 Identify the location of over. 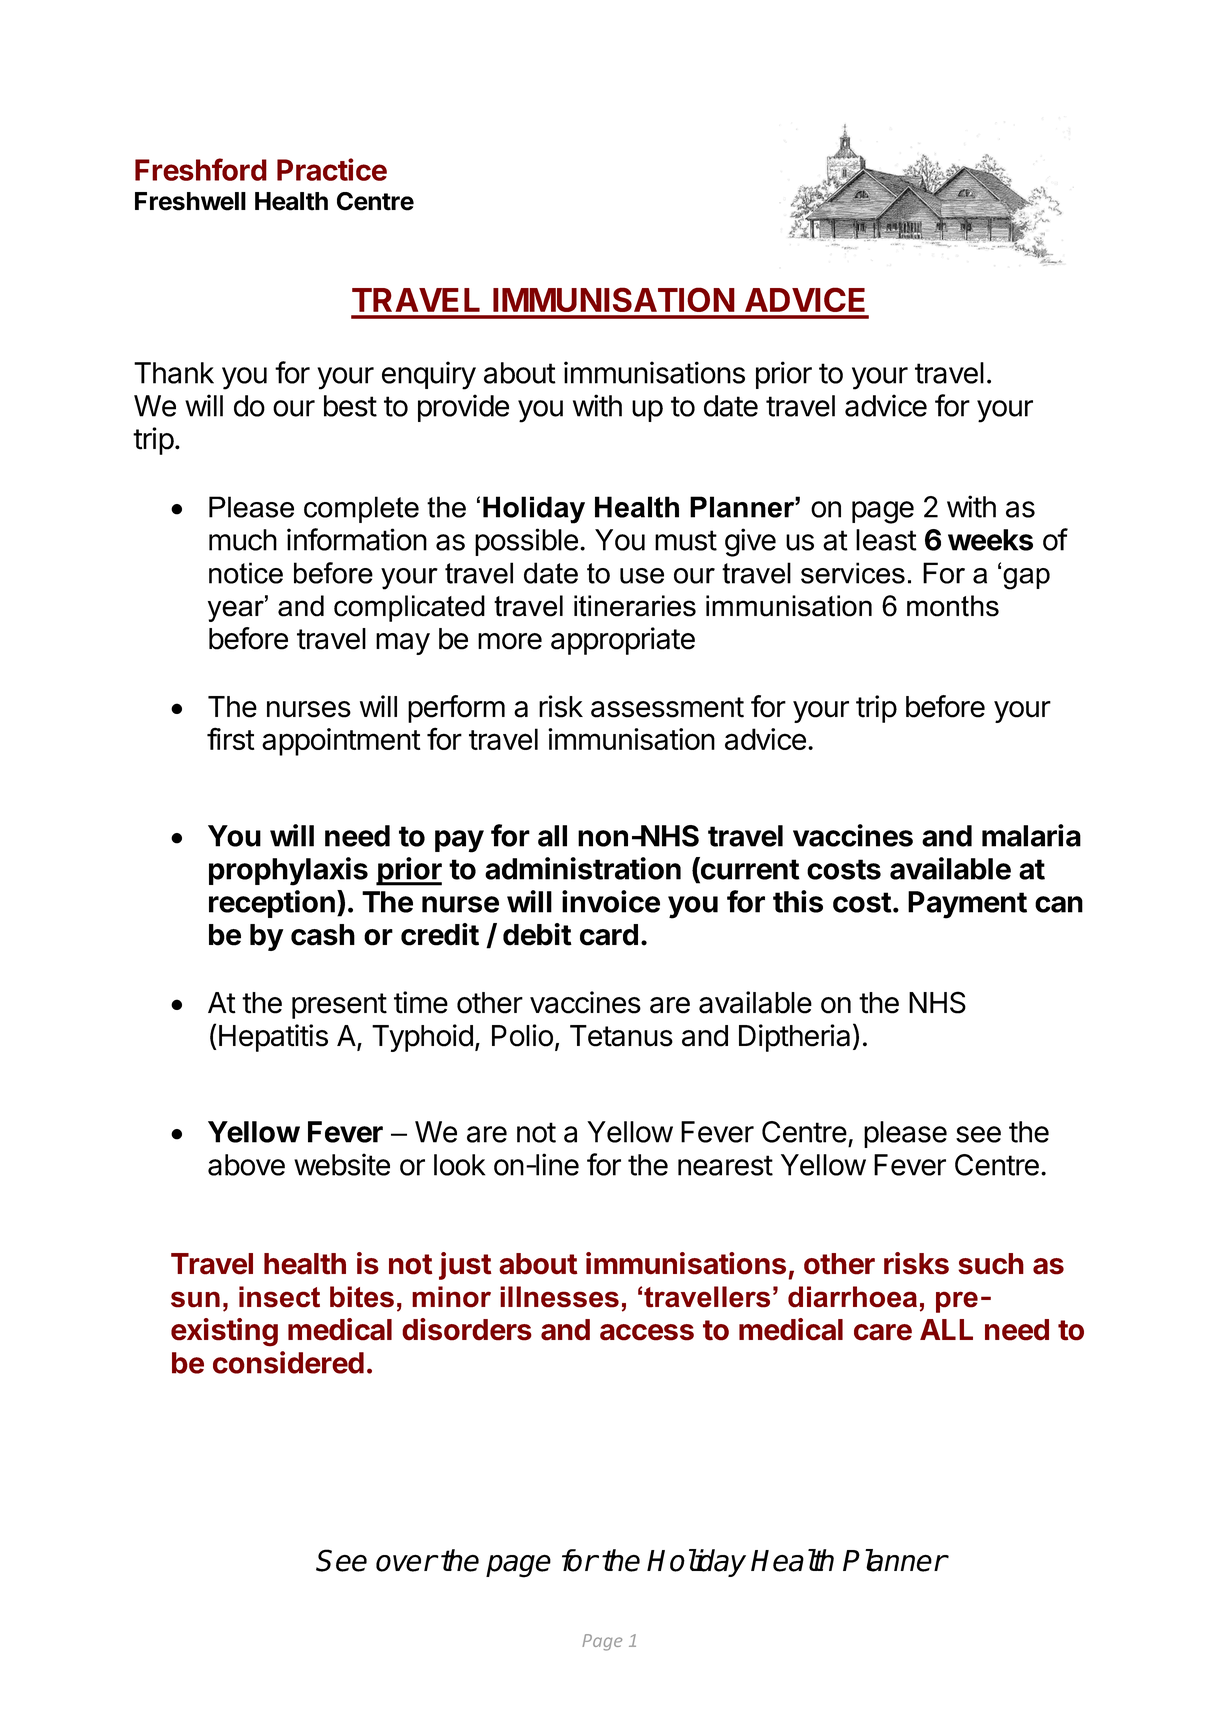
(406, 1563).
